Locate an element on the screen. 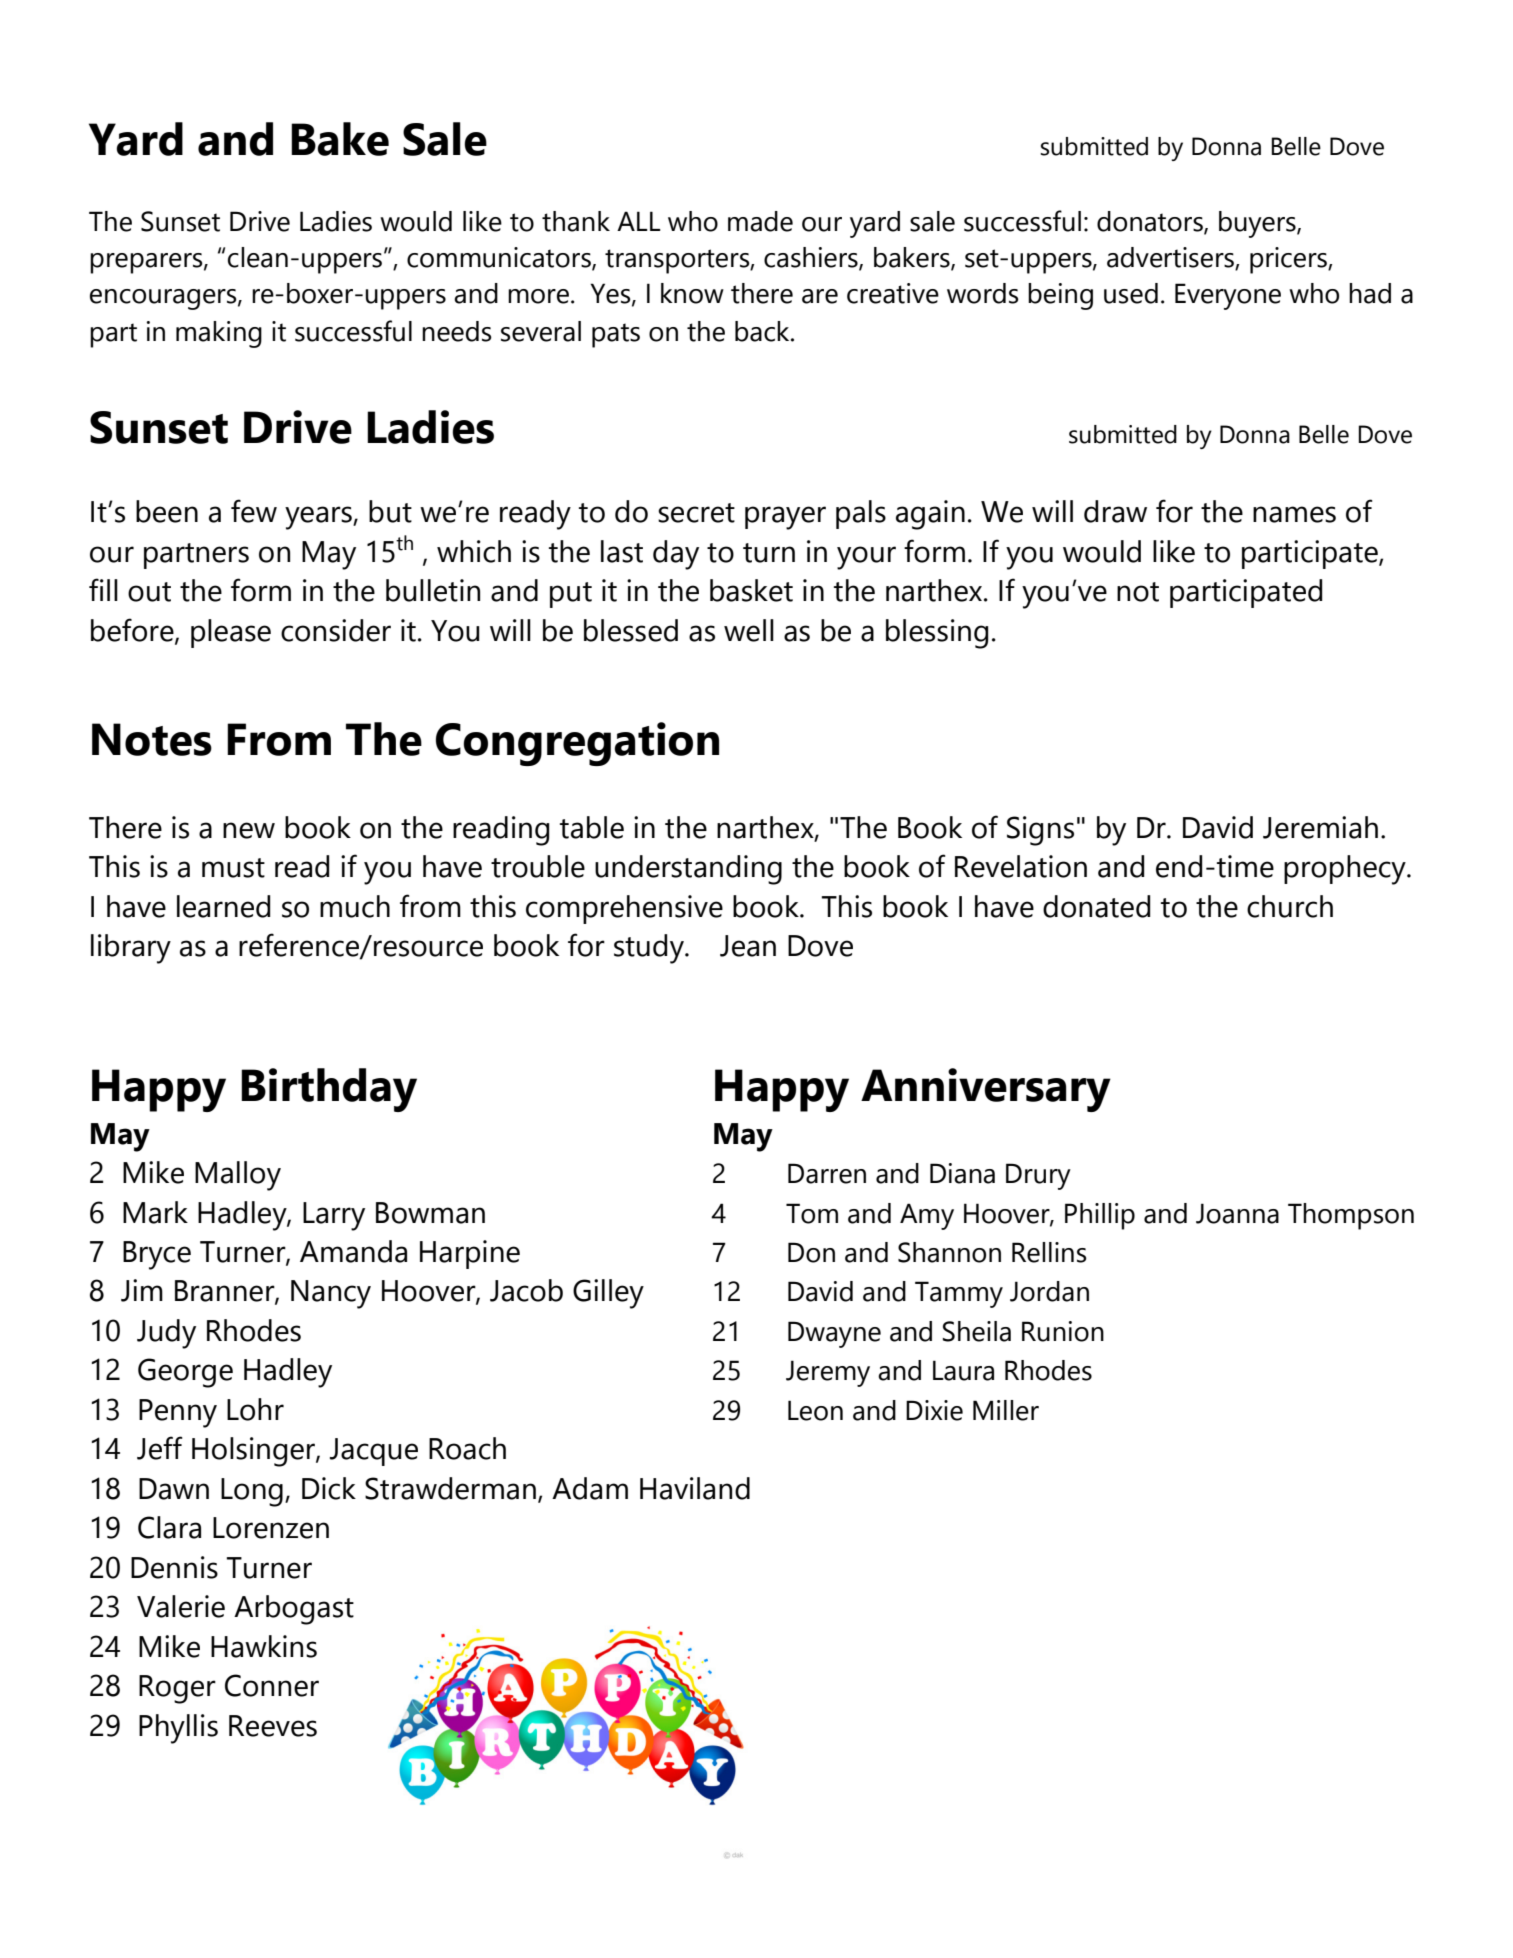  advertisers is located at coordinates (1171, 258).
